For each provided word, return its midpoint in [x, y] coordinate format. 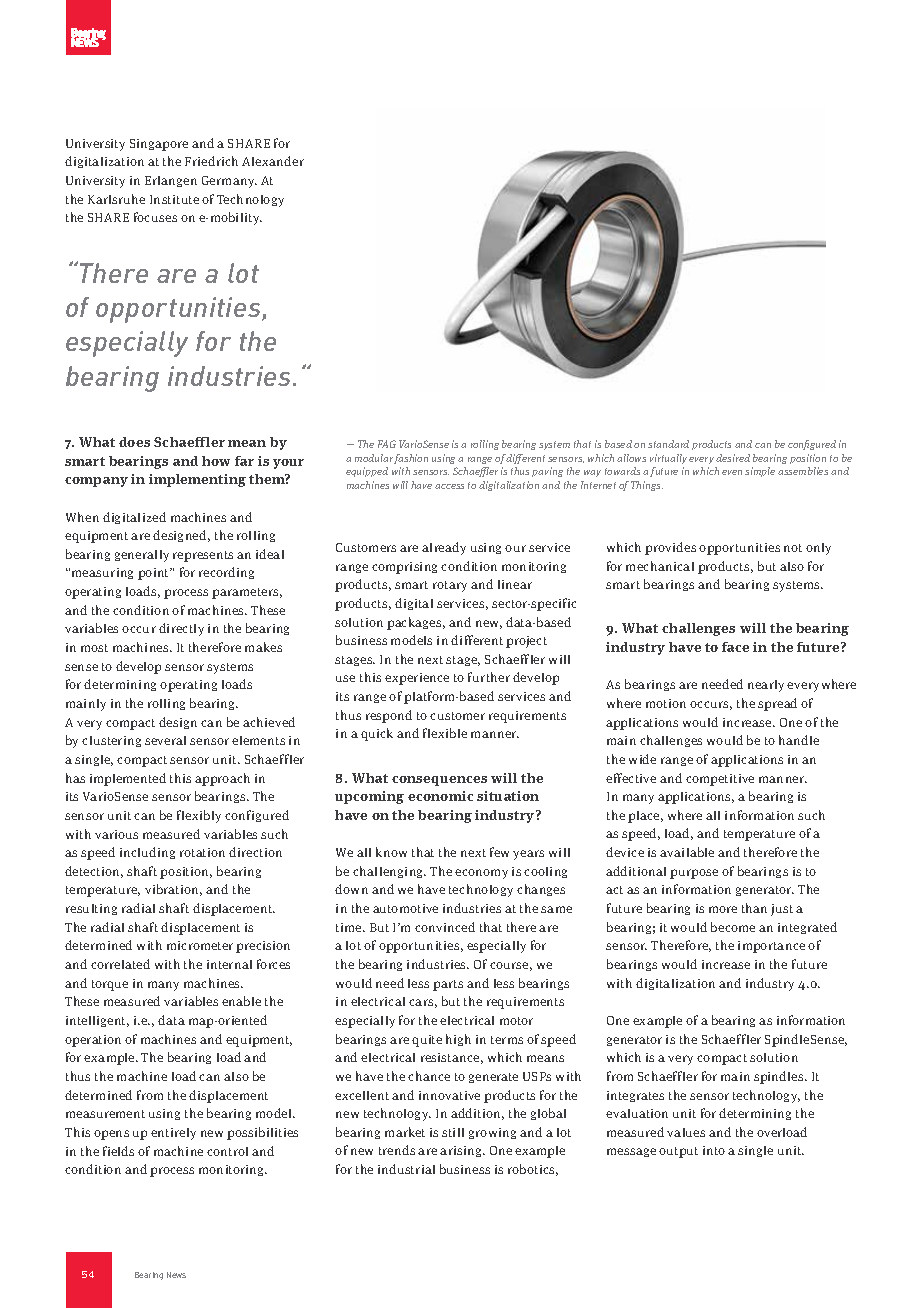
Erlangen [171, 181]
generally [142, 556]
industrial [406, 1169]
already [444, 548]
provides [670, 548]
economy [481, 874]
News [176, 1275]
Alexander [273, 161]
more [723, 909]
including [147, 853]
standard [668, 444]
